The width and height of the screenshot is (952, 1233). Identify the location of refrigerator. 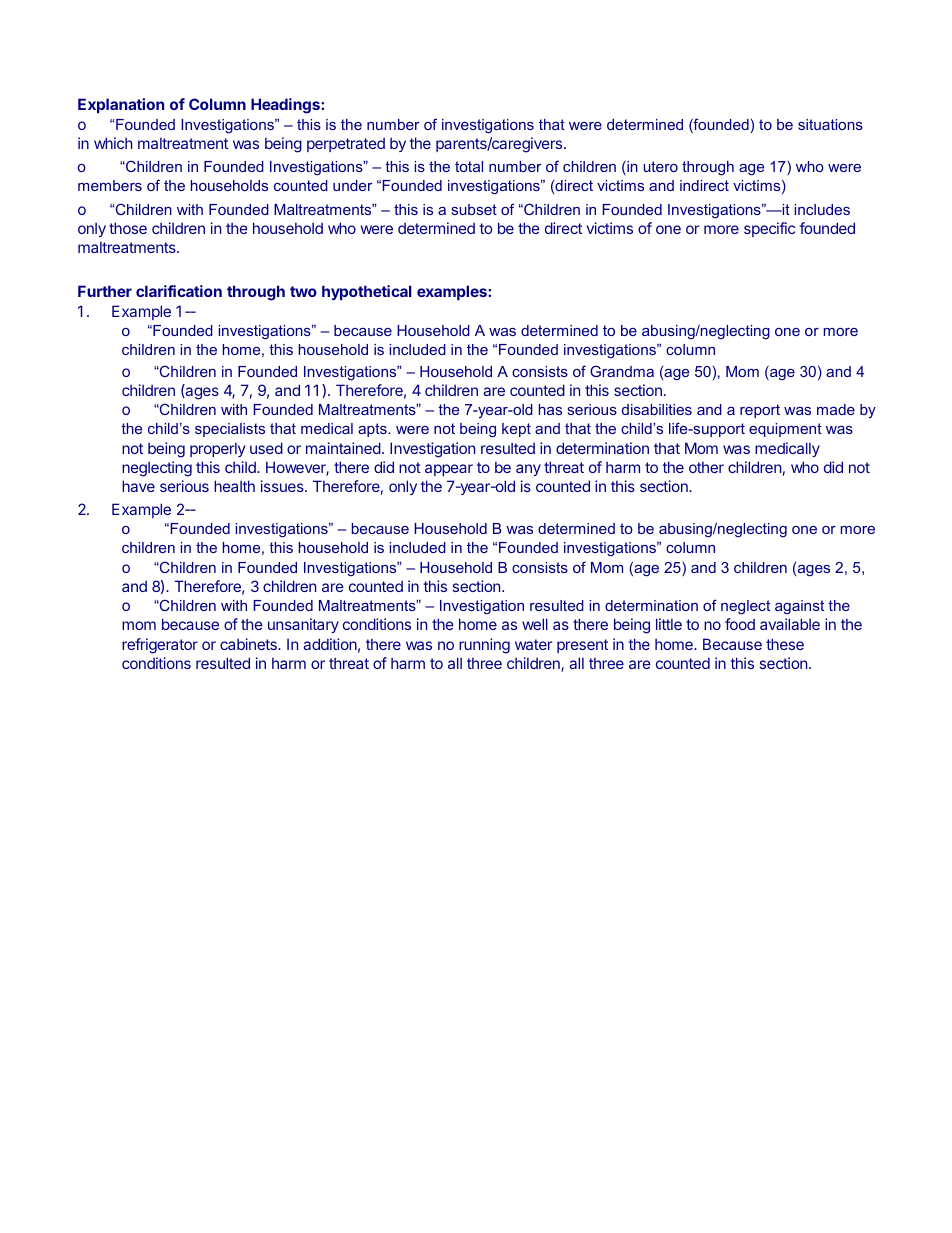
(160, 646).
